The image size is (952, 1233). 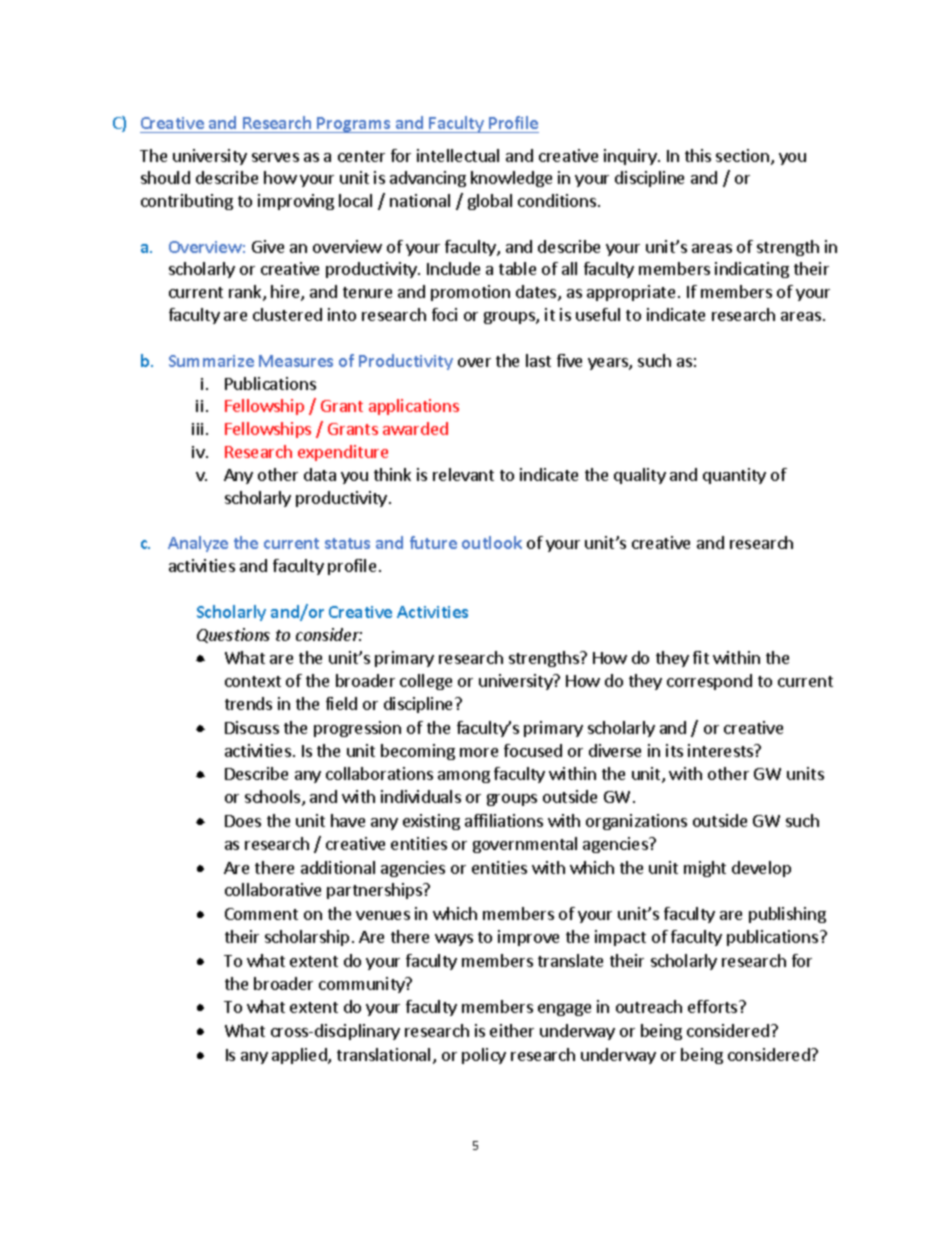 What do you see at coordinates (714, 1006) in the document?
I see `efforts` at bounding box center [714, 1006].
